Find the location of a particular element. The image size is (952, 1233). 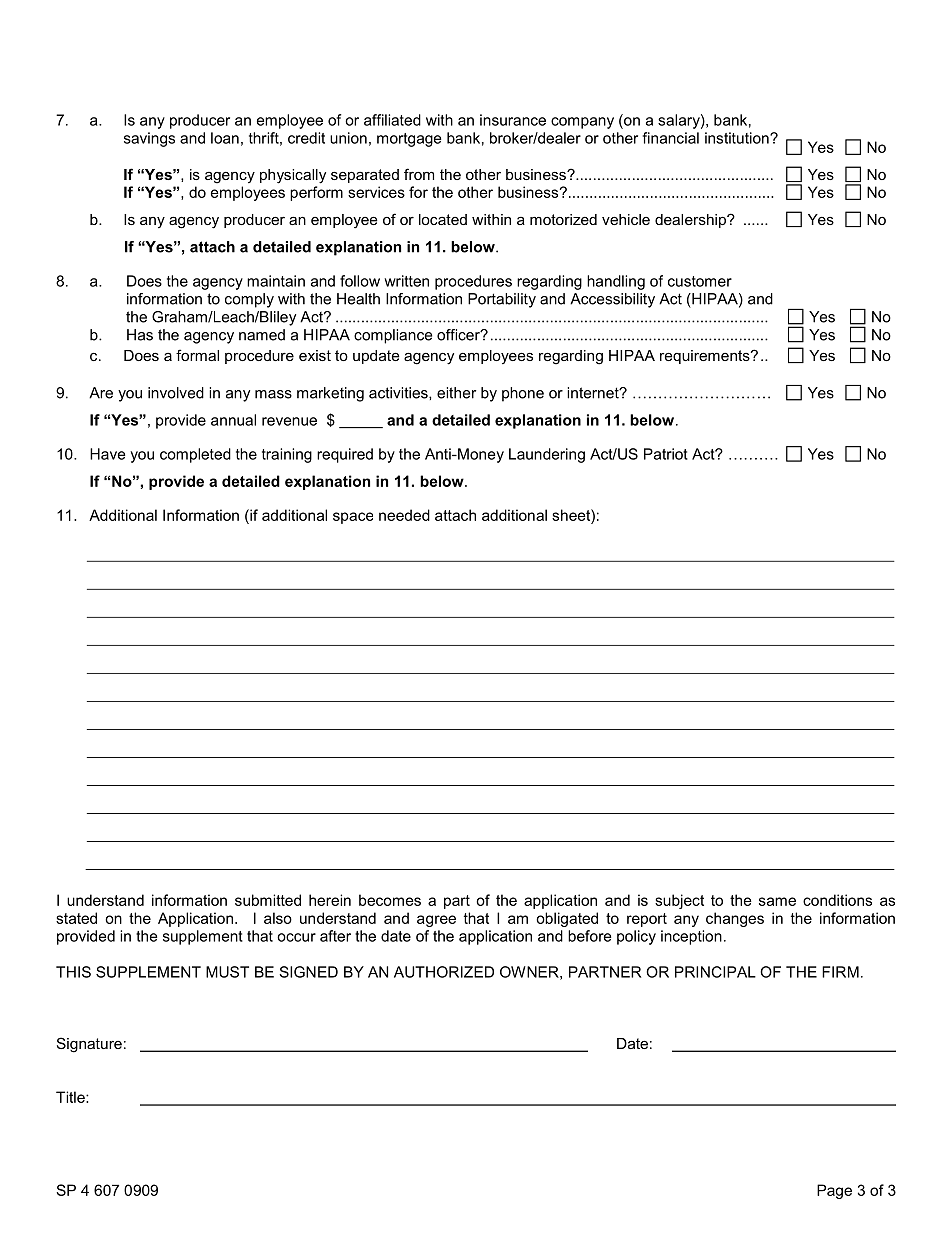

Patriot is located at coordinates (666, 454).
